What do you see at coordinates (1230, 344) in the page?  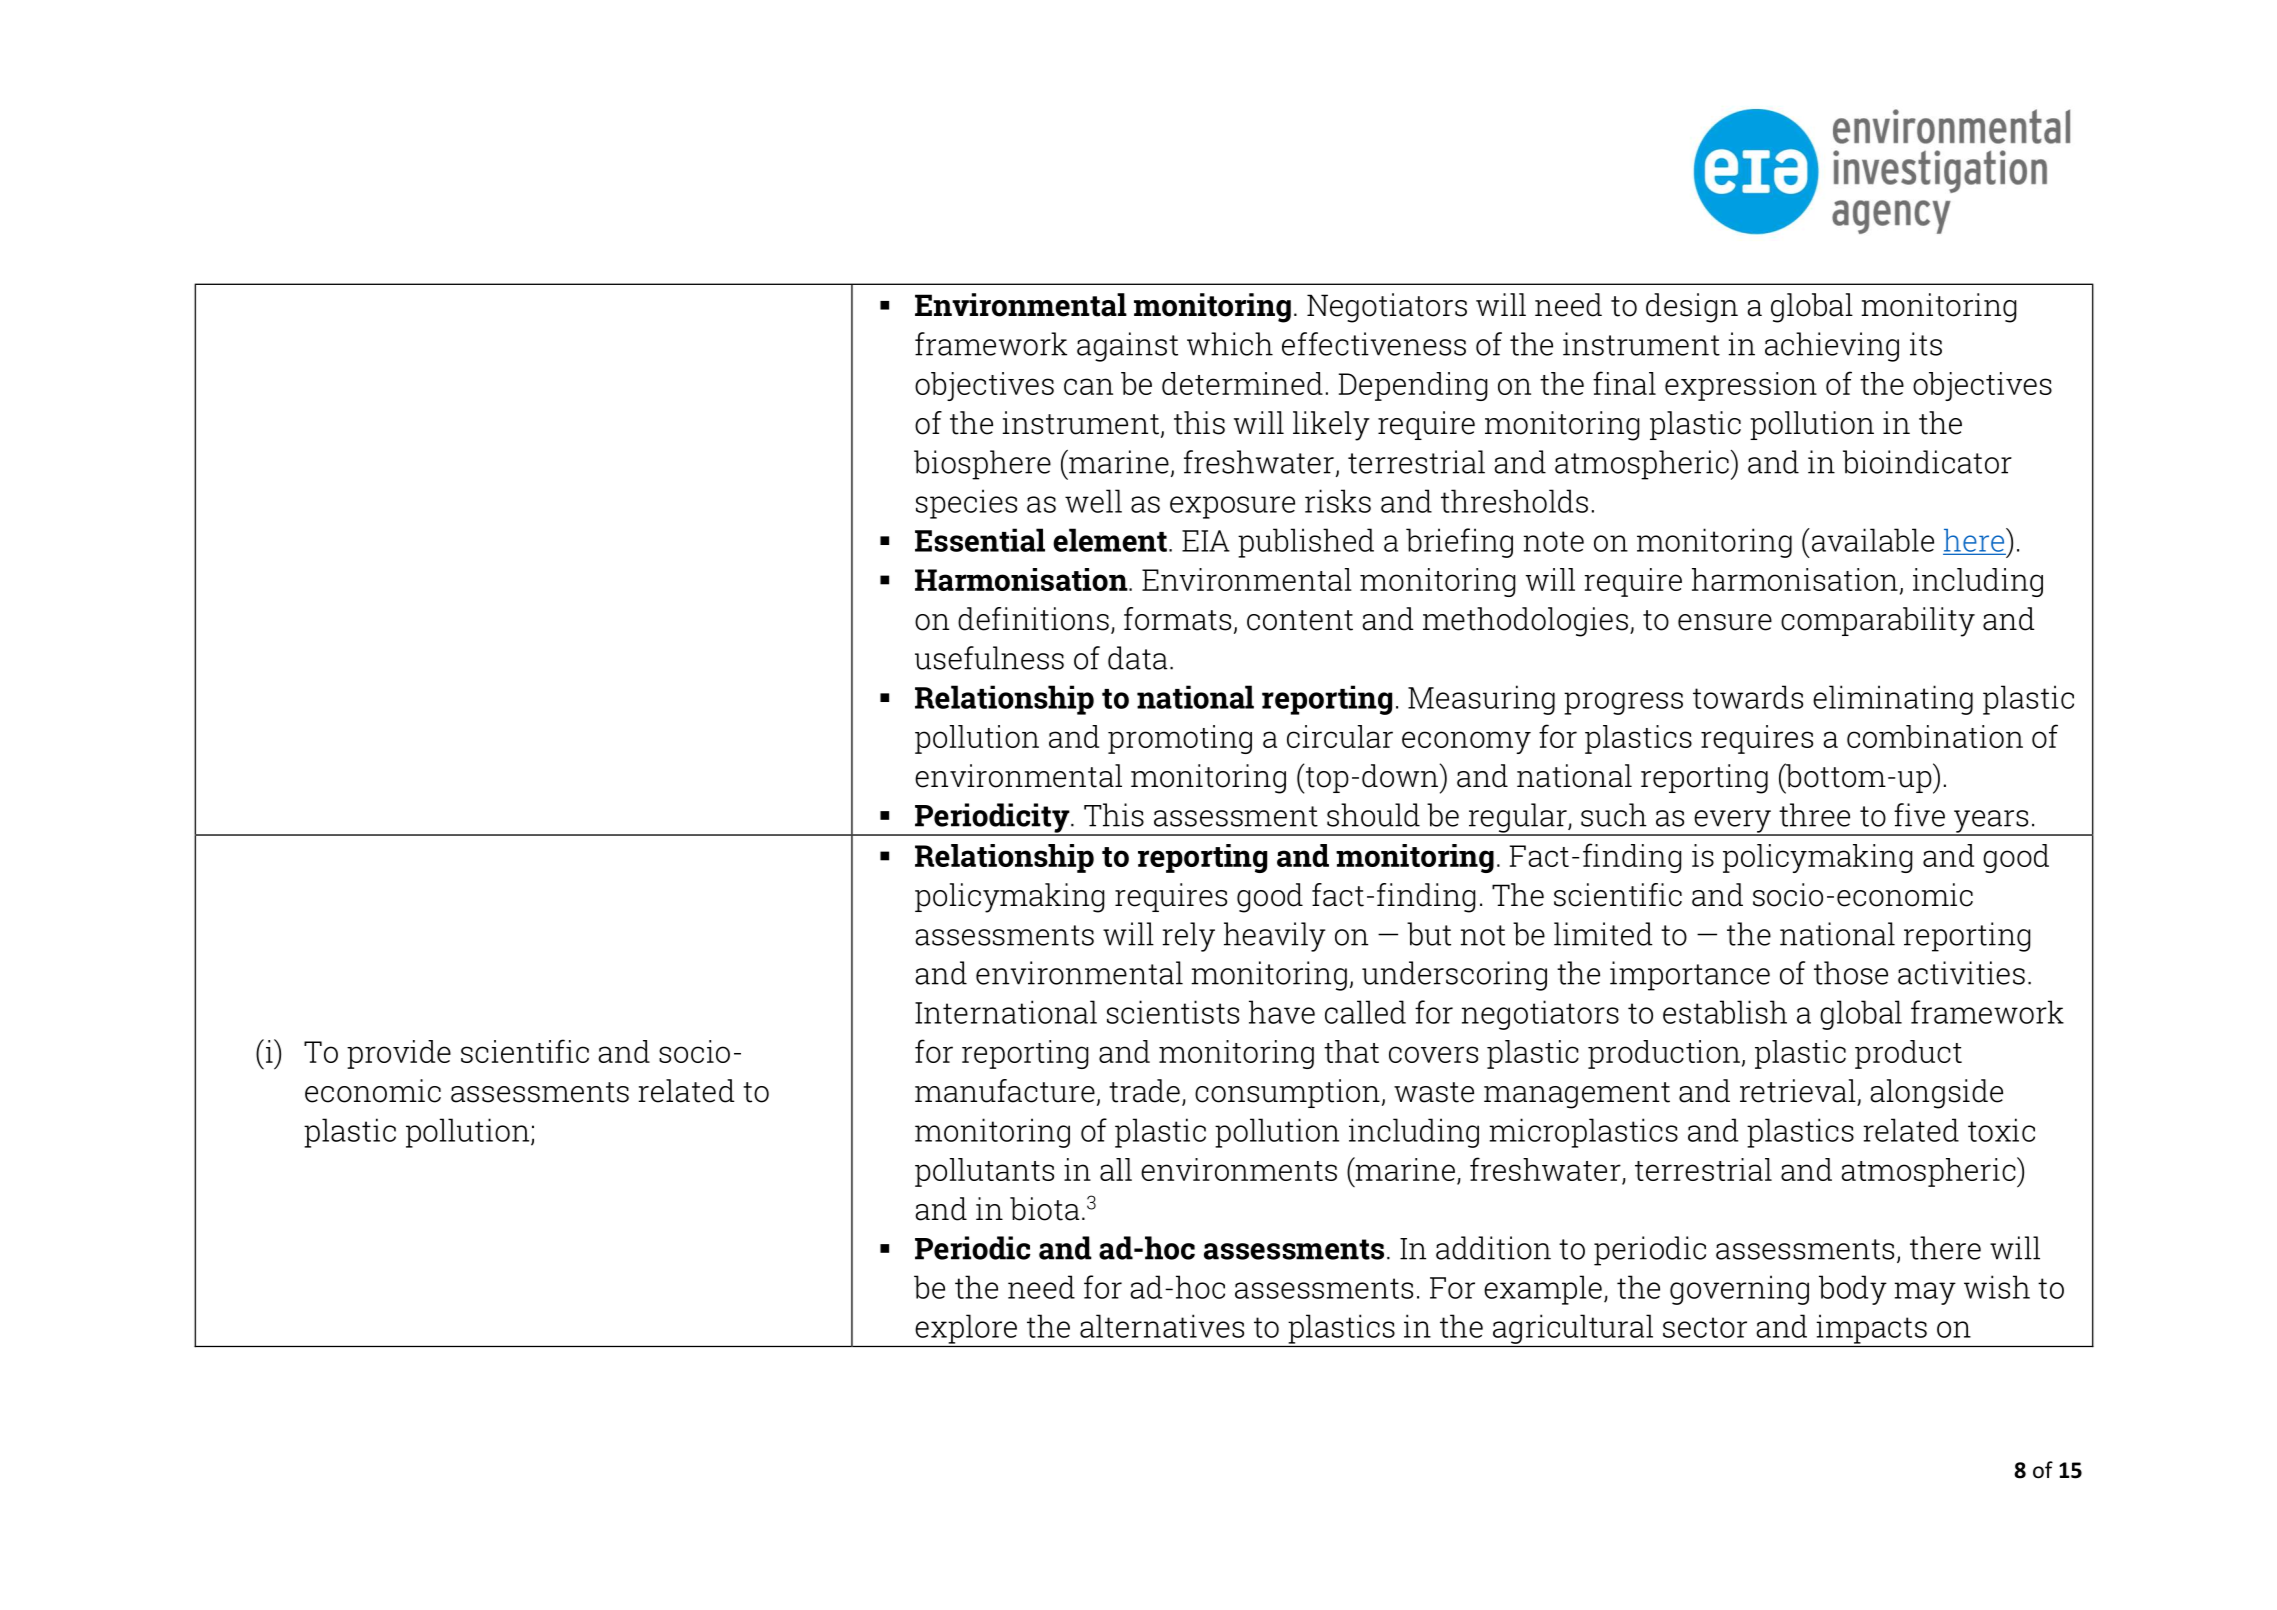 I see `which` at bounding box center [1230, 344].
